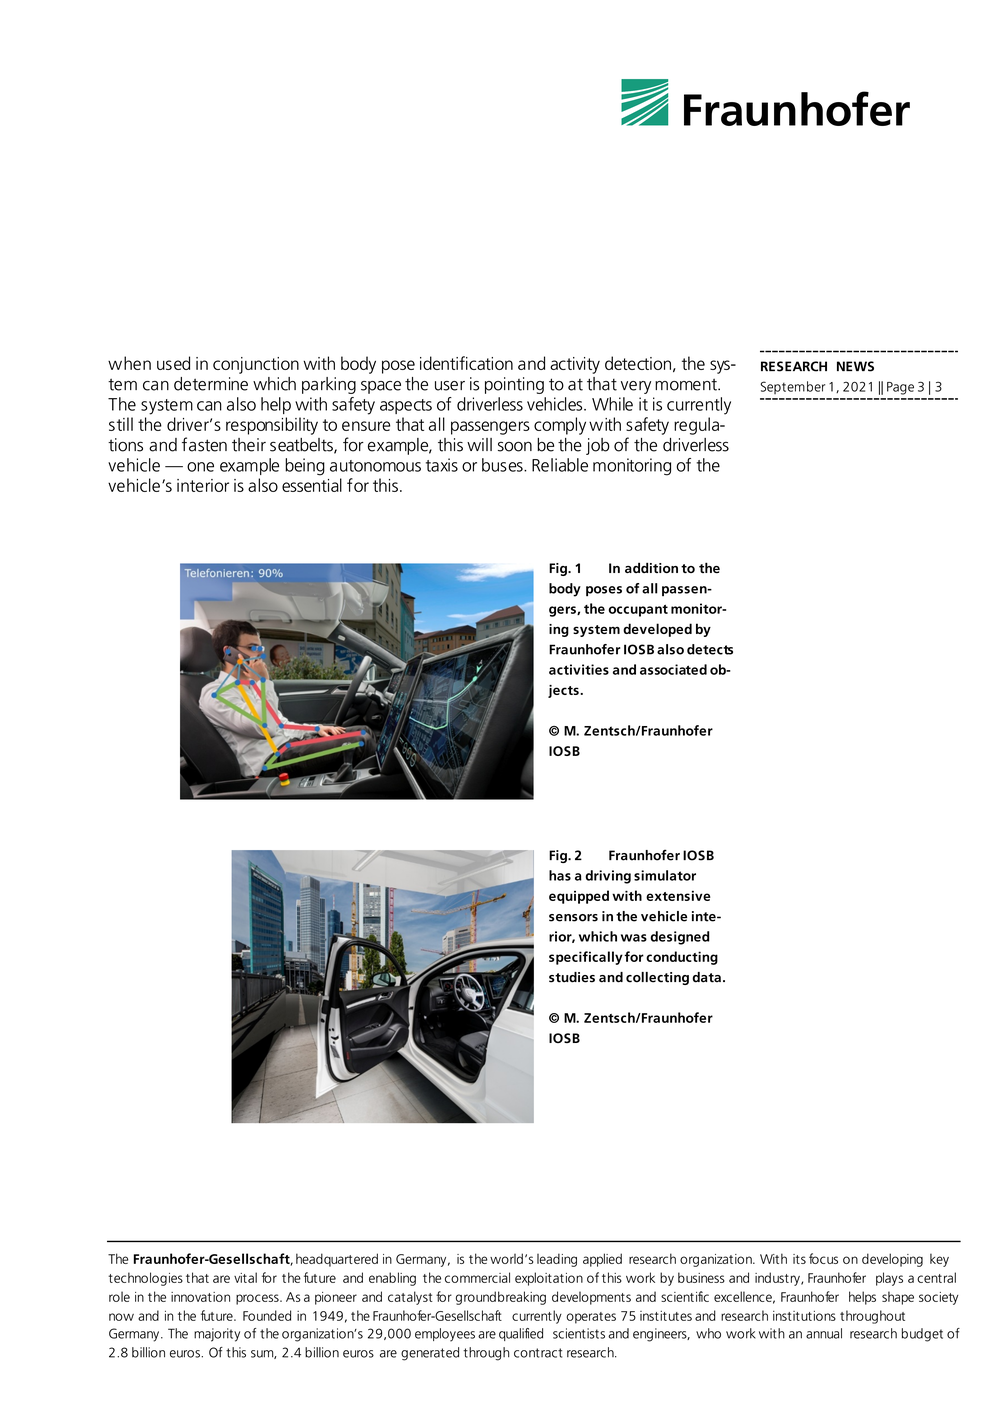  I want to click on NEWS, so click(855, 366).
